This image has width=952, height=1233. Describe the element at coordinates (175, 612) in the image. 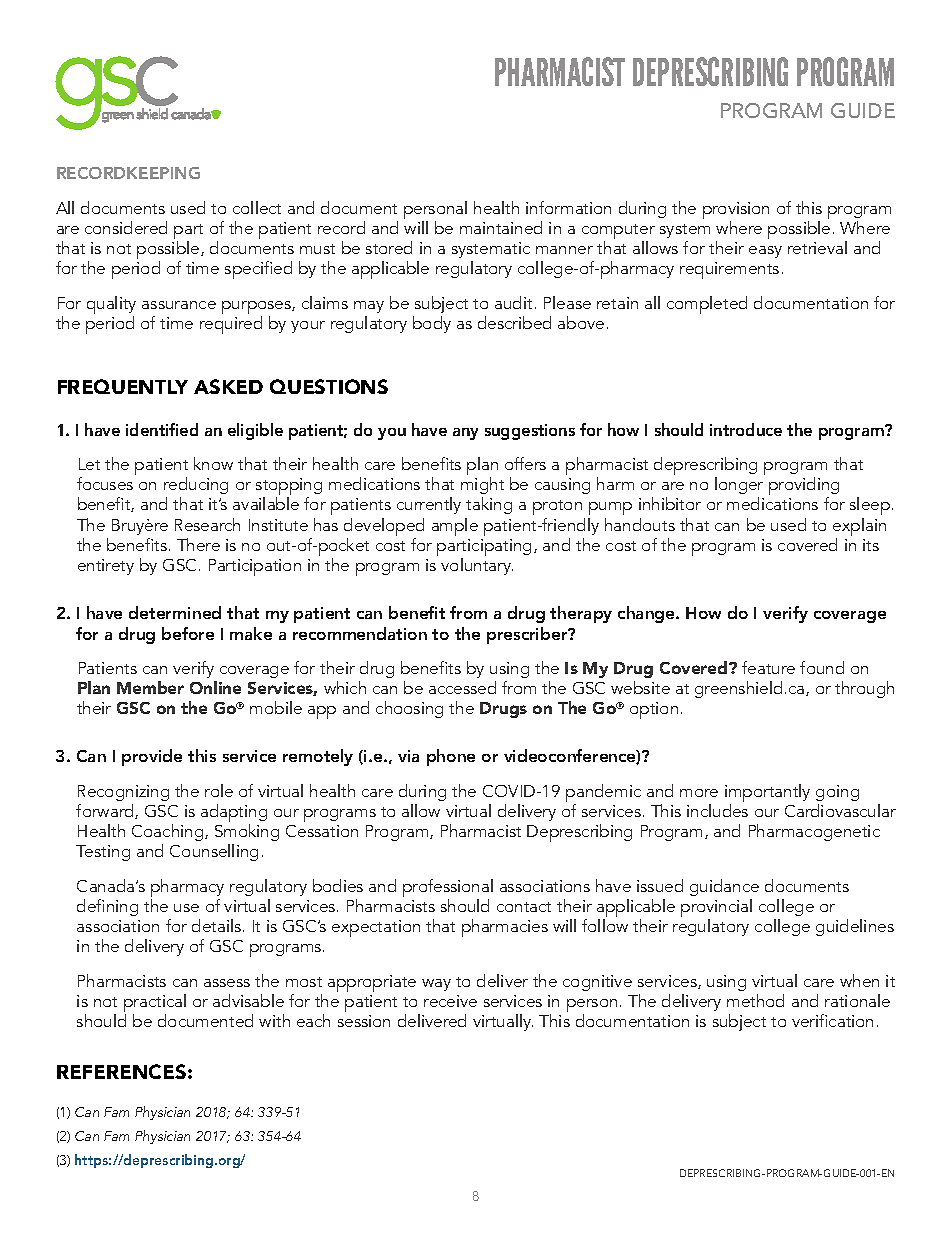

I see `determined` at that location.
